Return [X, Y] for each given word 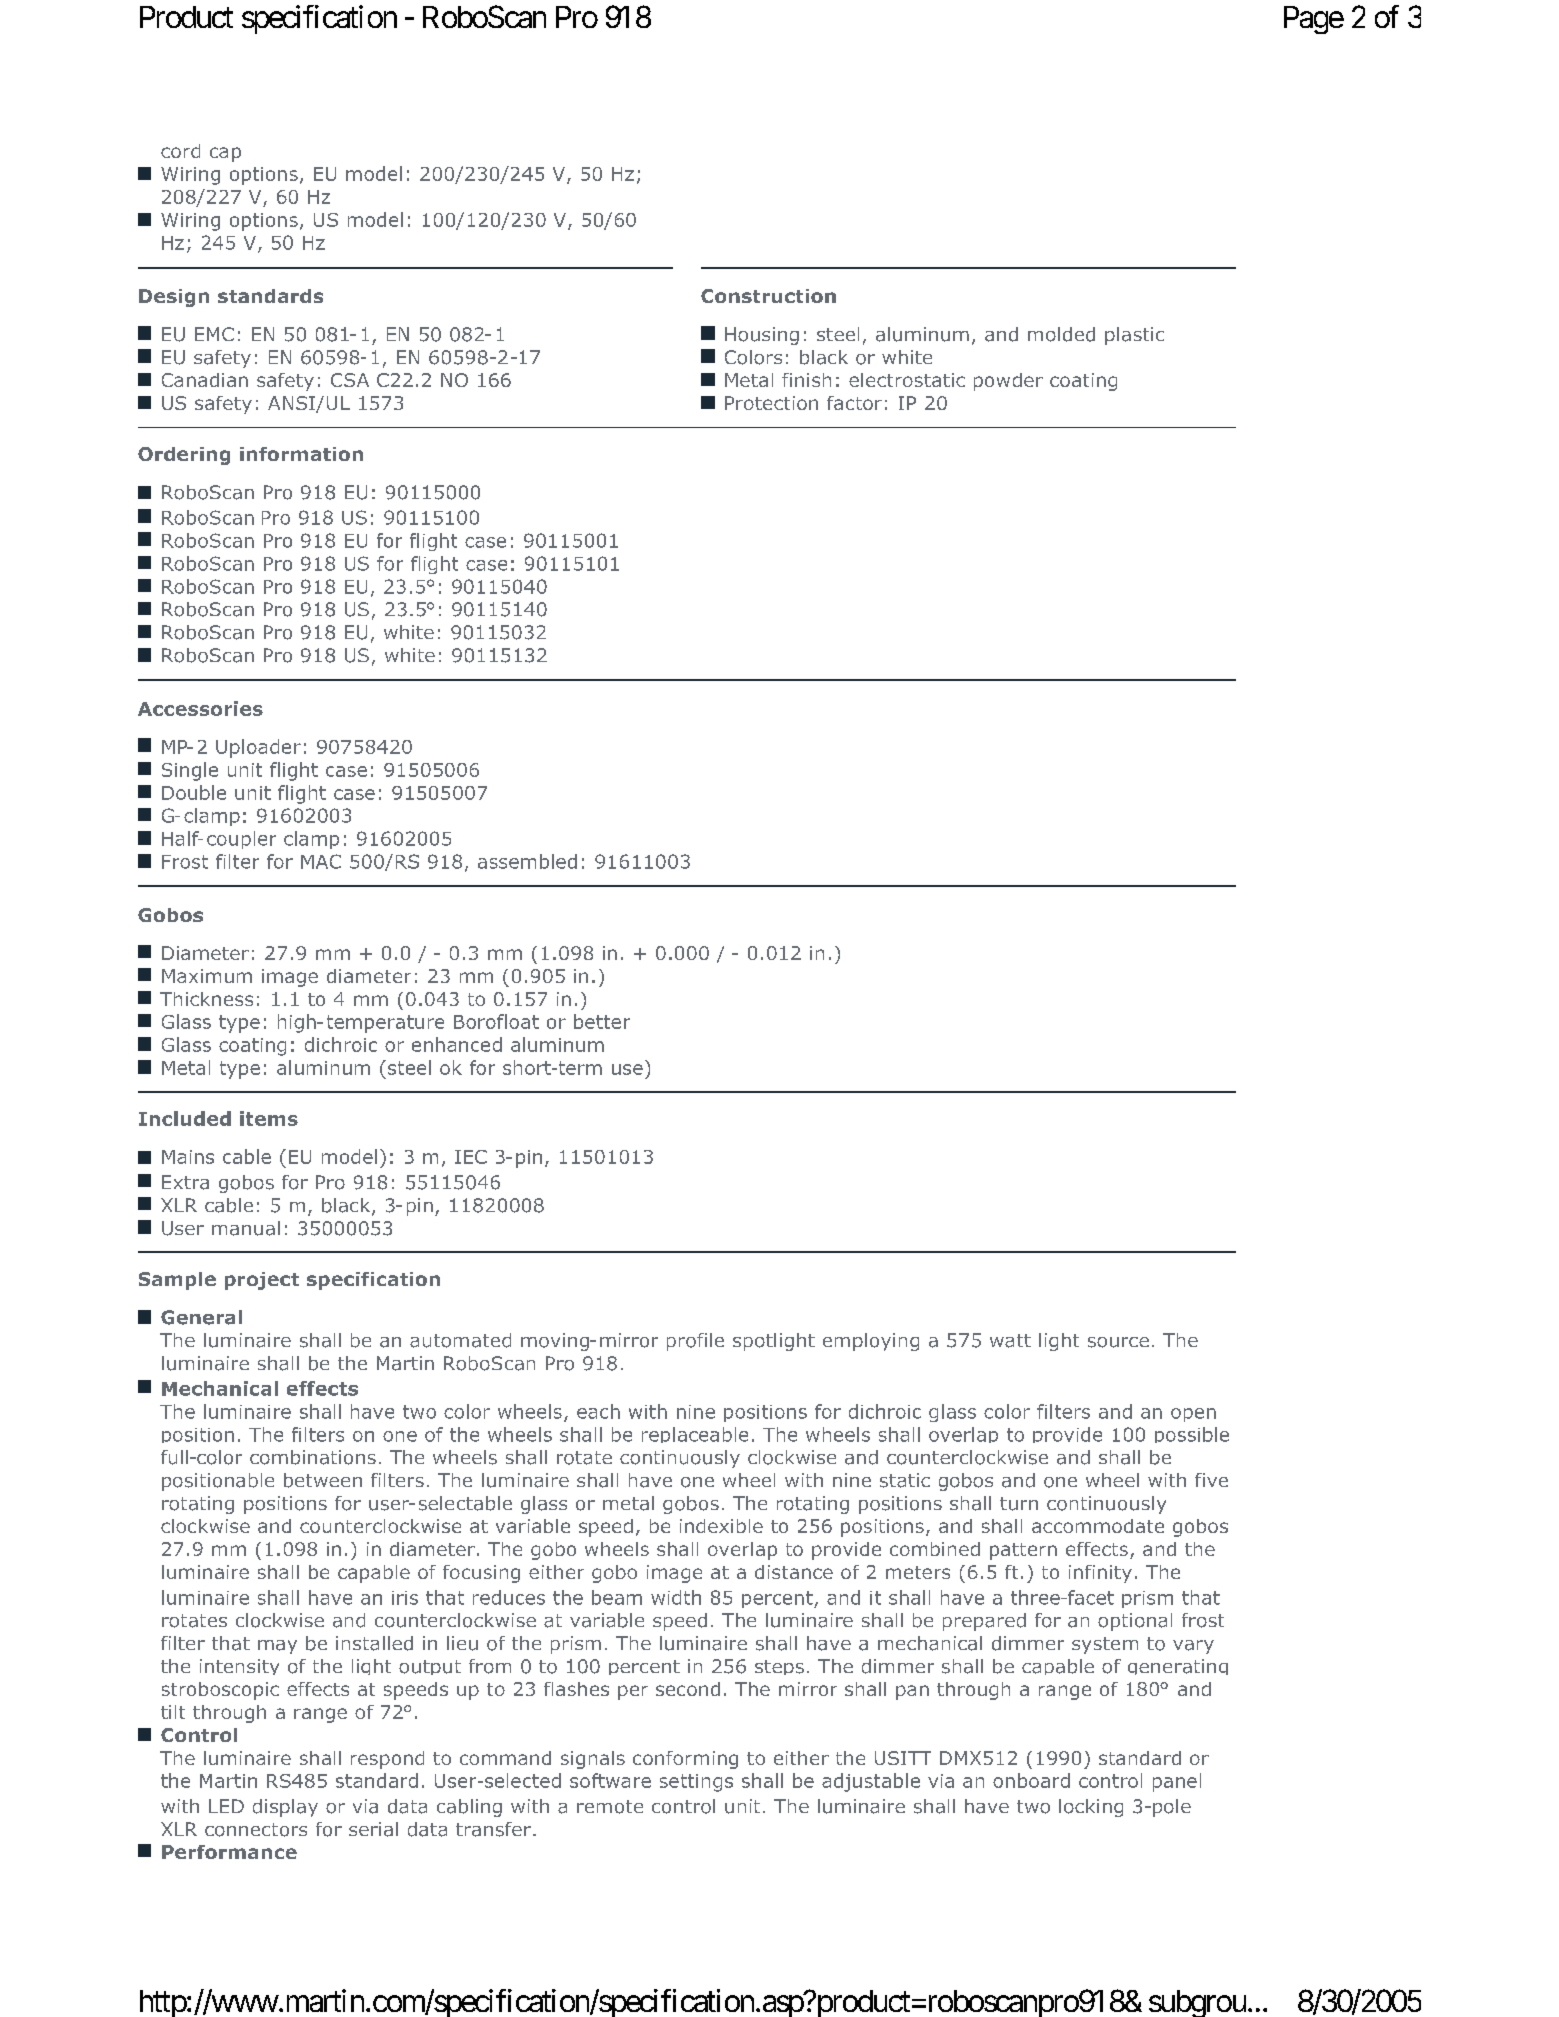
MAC [321, 861]
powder [1008, 382]
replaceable [695, 1435]
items [269, 1118]
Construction [768, 296]
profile [695, 1342]
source [1118, 1342]
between [323, 1480]
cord [180, 151]
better [602, 1021]
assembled [527, 861]
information [301, 454]
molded [1061, 334]
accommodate [1098, 1526]
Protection [771, 403]
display [285, 1808]
